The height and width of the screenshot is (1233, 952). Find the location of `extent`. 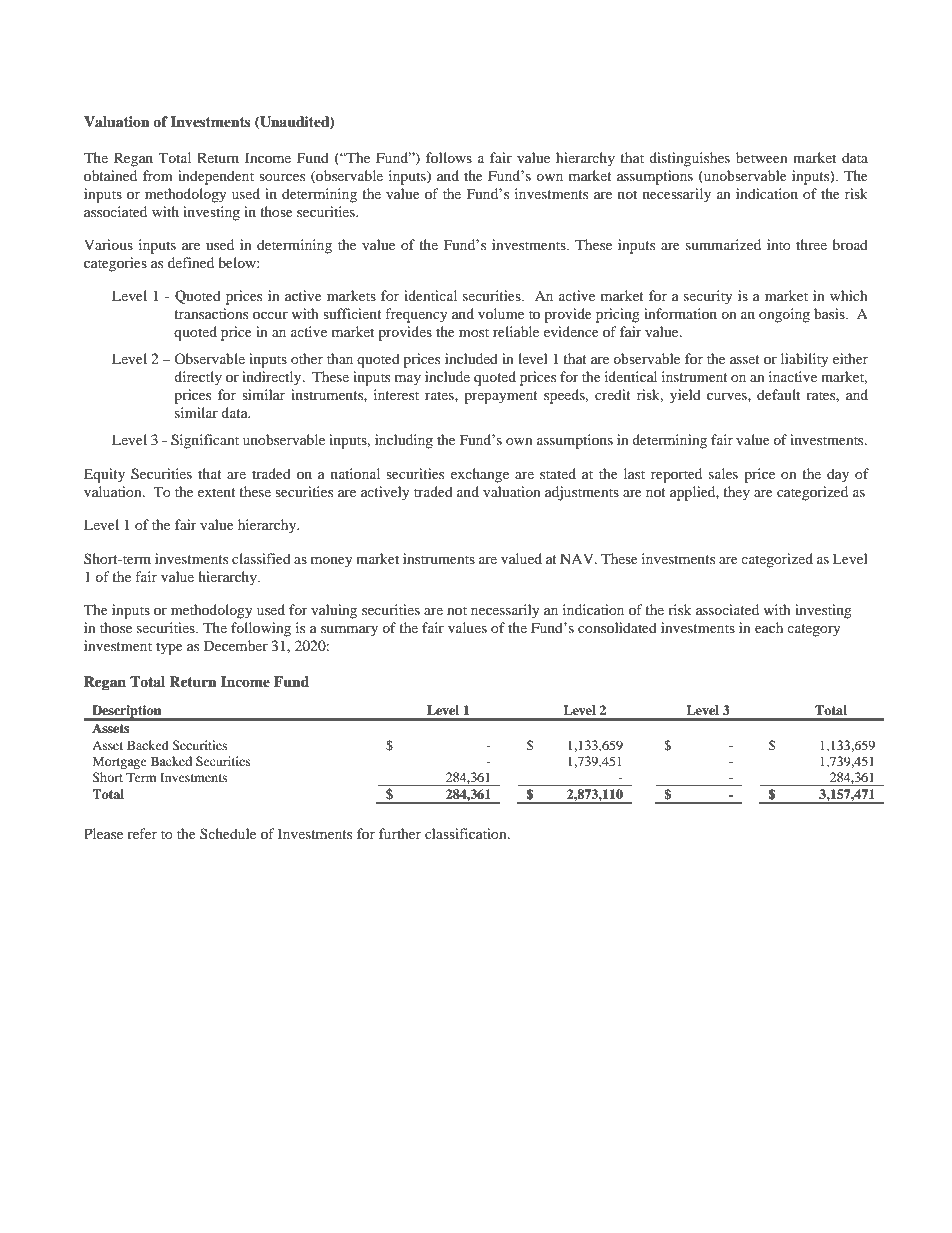

extent is located at coordinates (217, 492).
